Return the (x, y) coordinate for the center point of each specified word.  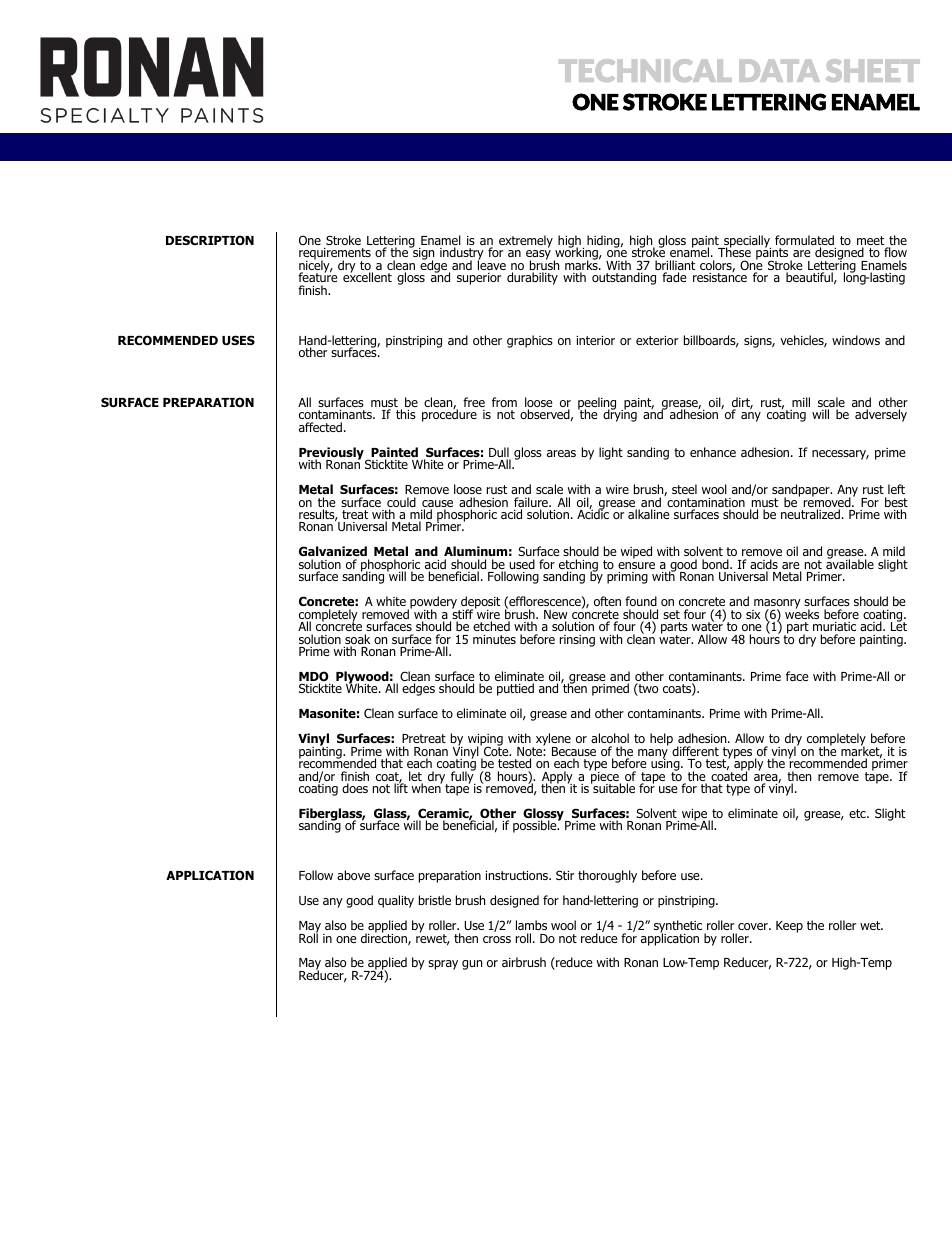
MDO (314, 677)
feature (318, 278)
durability (532, 278)
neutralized (810, 514)
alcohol (610, 738)
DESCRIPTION (210, 240)
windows (856, 340)
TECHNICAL (645, 70)
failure (532, 503)
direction (385, 938)
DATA (779, 70)
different (695, 751)
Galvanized (333, 551)
